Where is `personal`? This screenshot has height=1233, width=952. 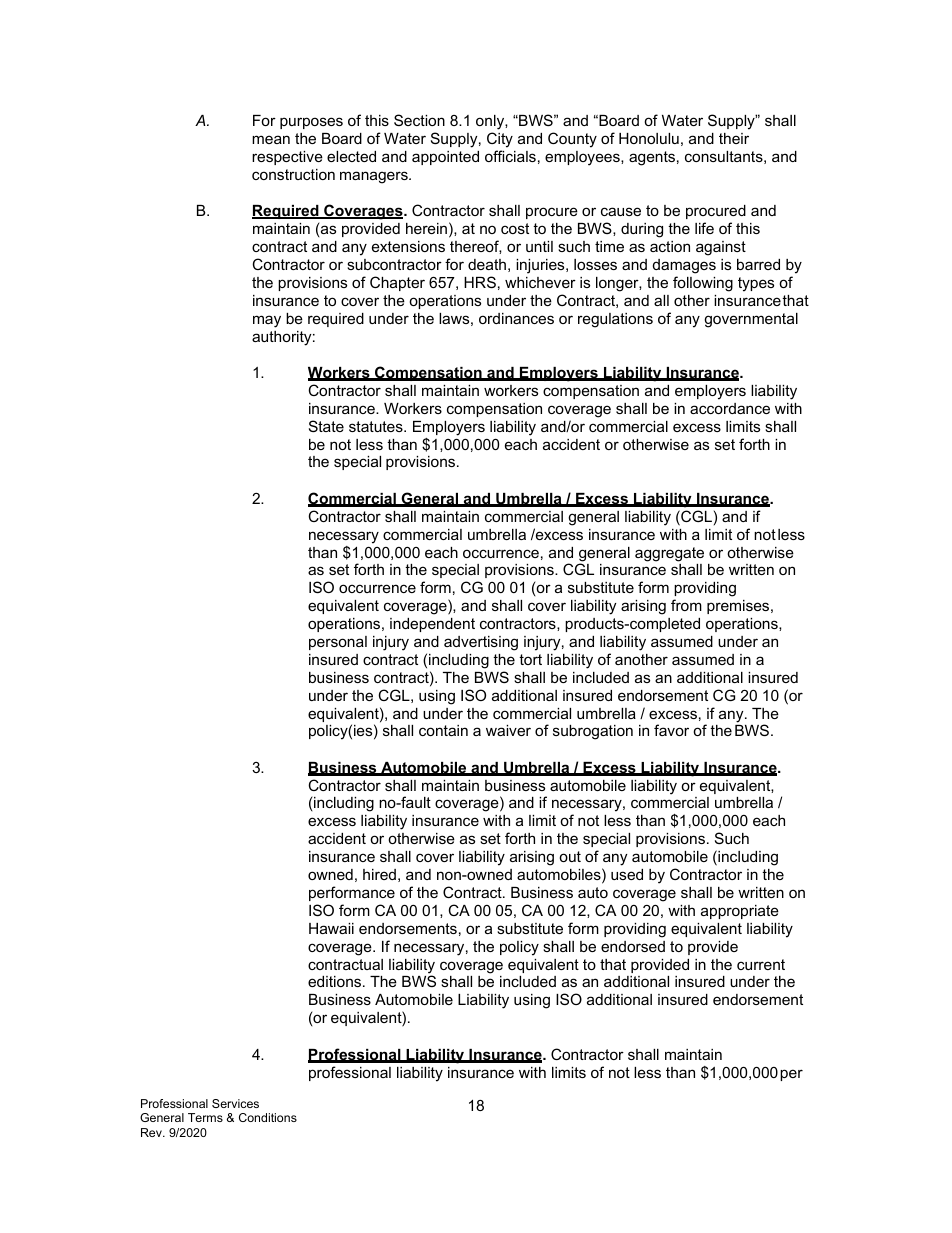
personal is located at coordinates (338, 643).
